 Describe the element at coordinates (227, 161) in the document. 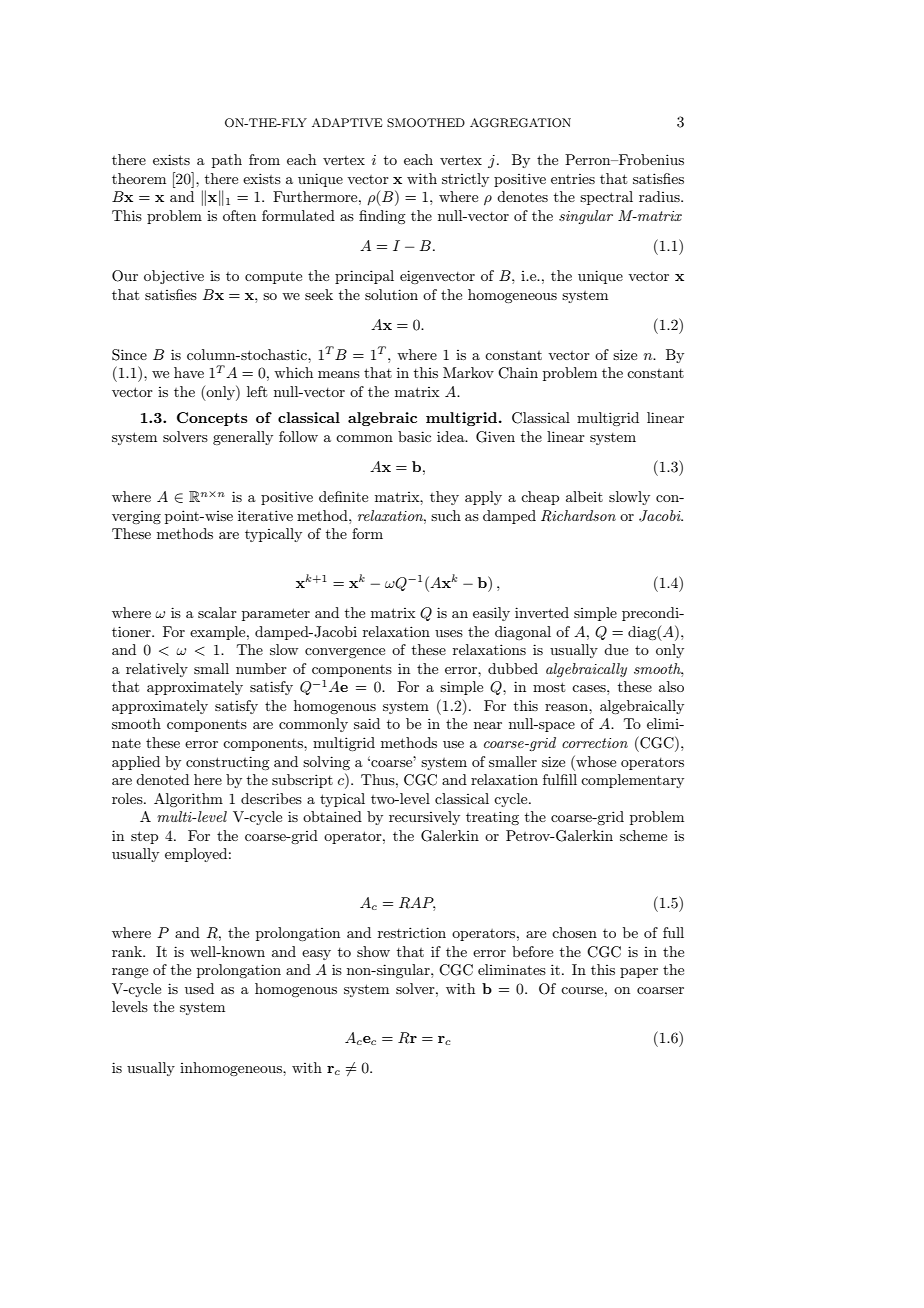

I see `path` at that location.
